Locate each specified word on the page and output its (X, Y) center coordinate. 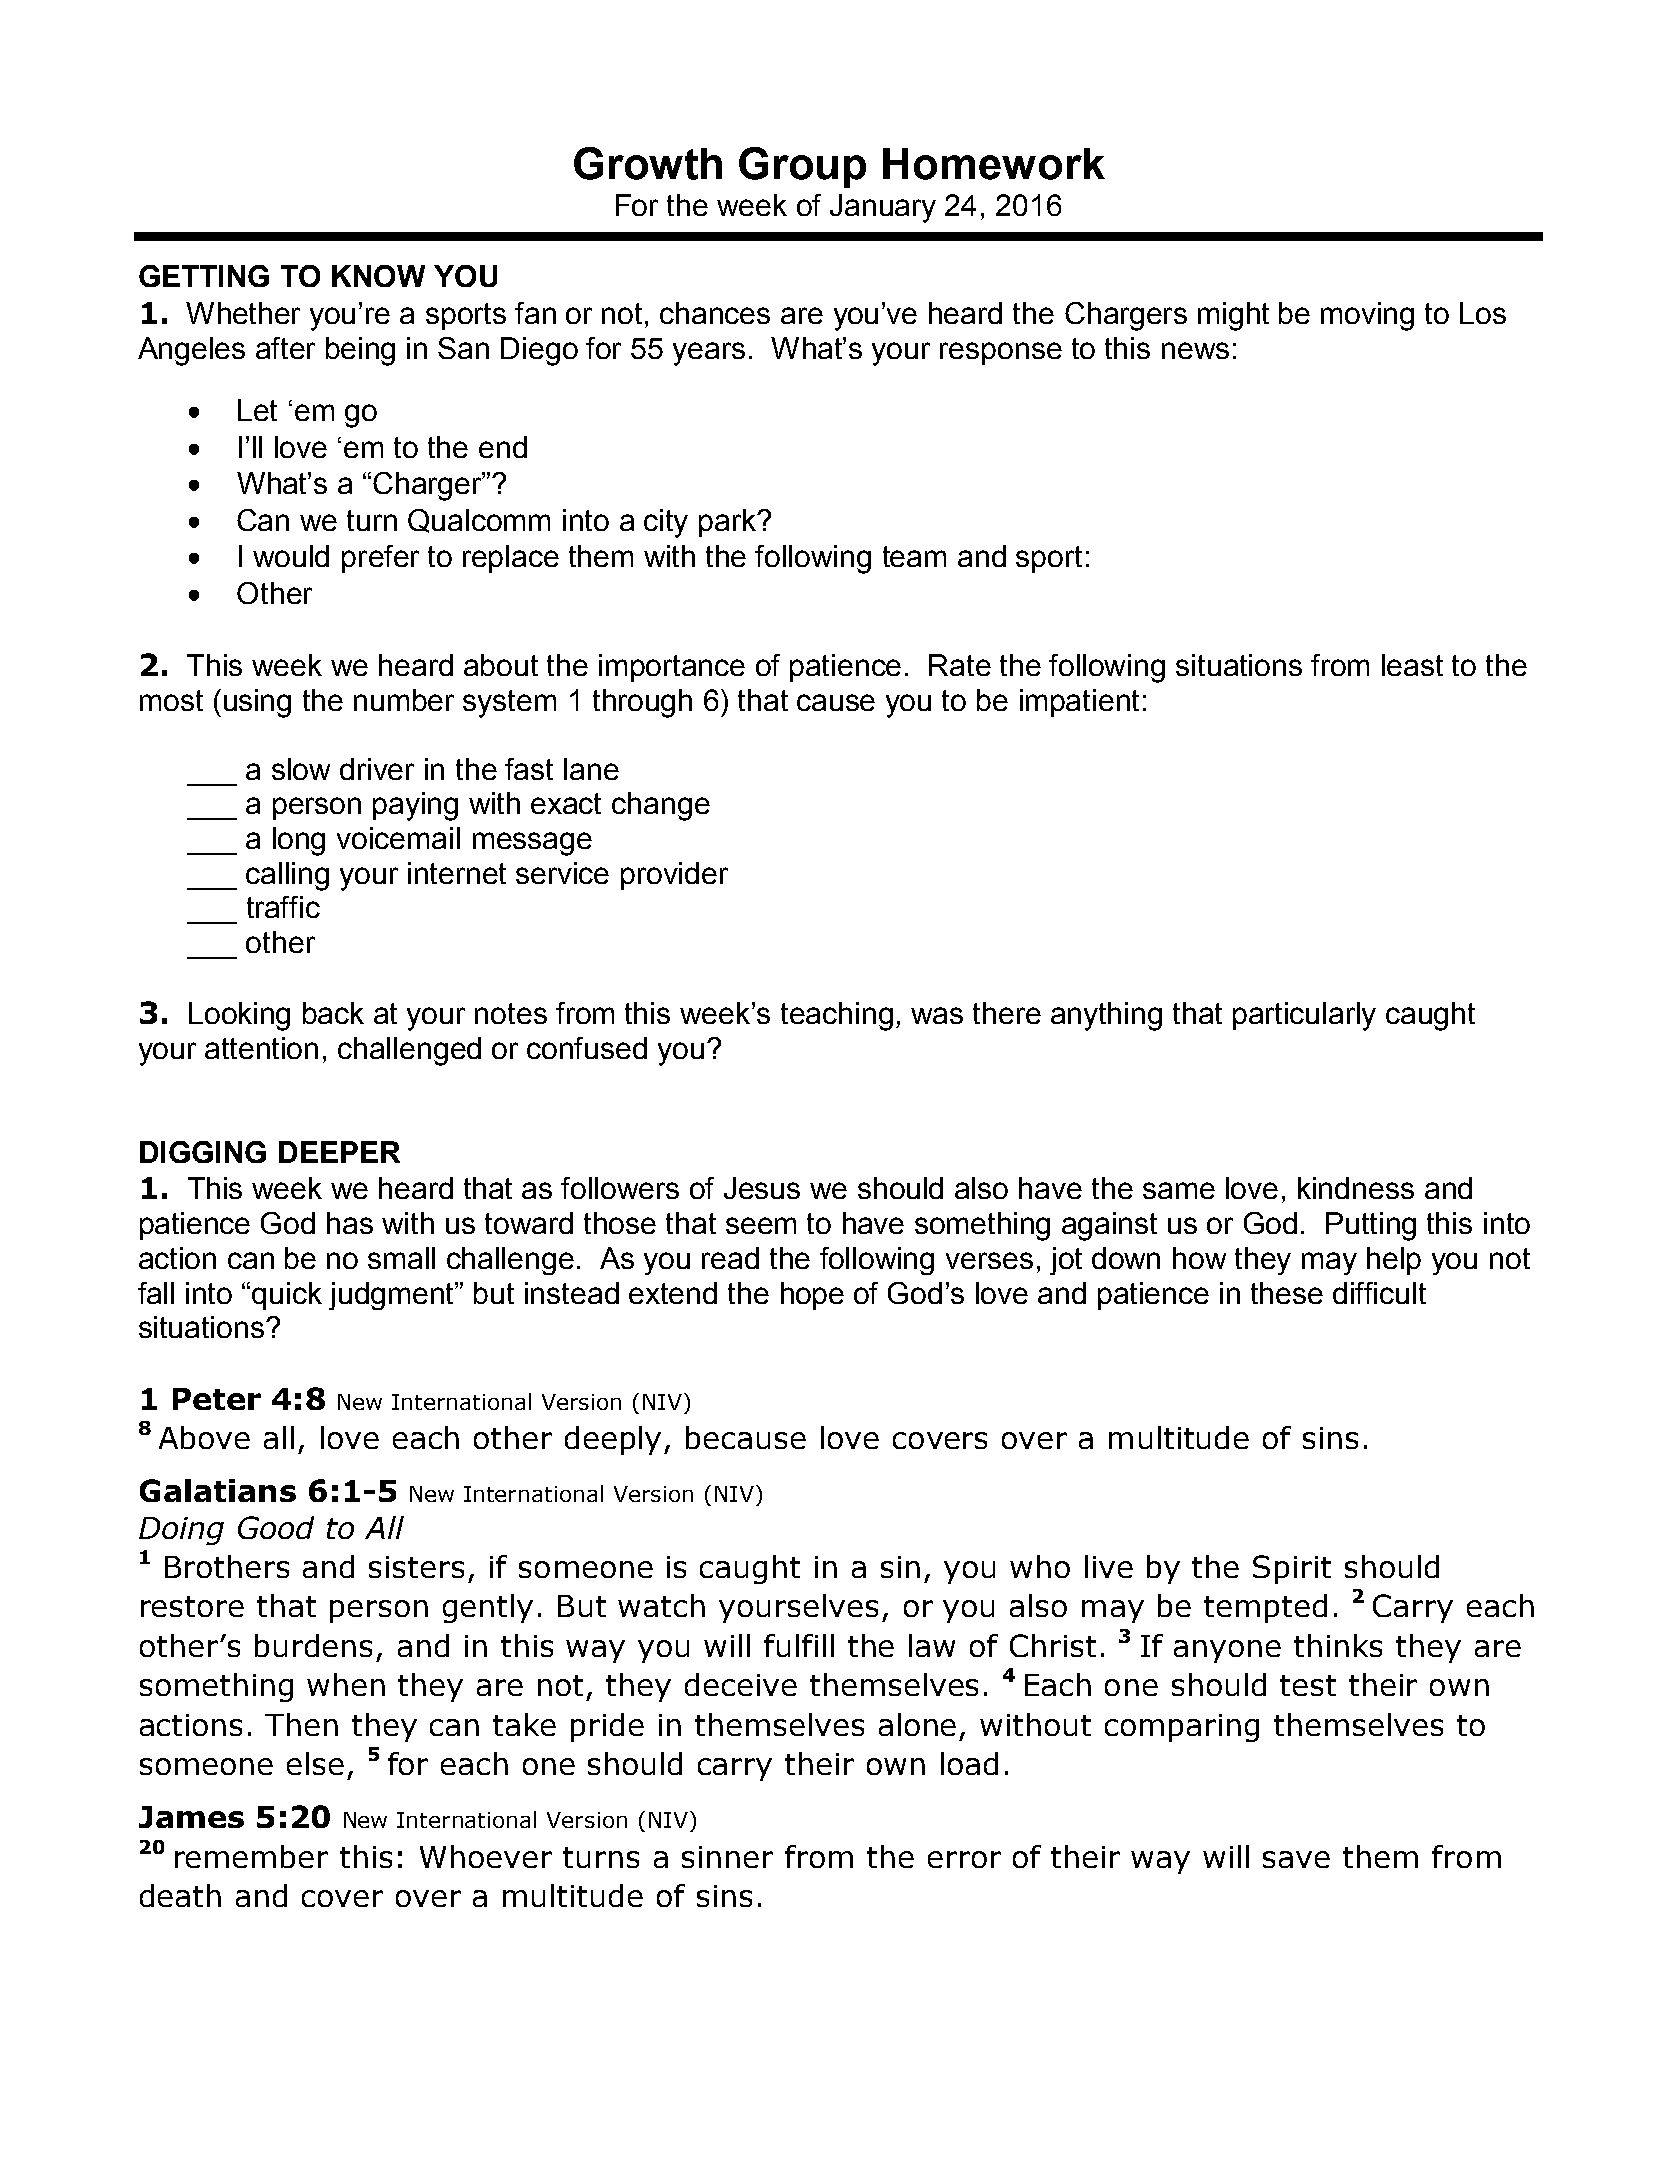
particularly (1304, 1016)
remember (251, 1856)
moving (1367, 316)
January (883, 208)
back (333, 1013)
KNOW (378, 276)
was (937, 1015)
